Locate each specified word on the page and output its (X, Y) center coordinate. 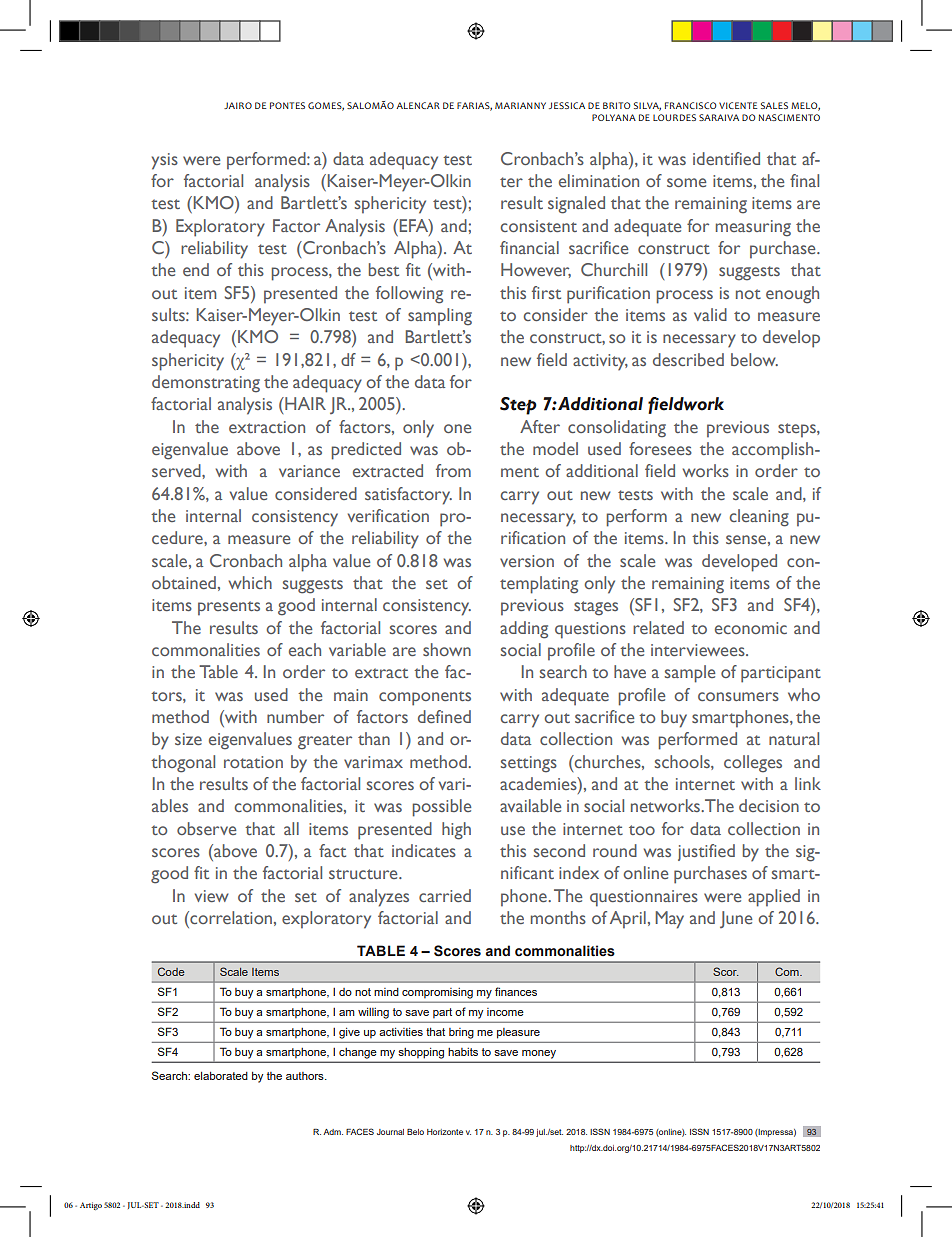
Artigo (91, 1206)
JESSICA (567, 105)
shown (447, 649)
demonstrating (206, 384)
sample (690, 674)
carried (445, 895)
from (453, 470)
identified (726, 158)
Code (171, 971)
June (736, 919)
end (196, 269)
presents (229, 608)
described (688, 359)
